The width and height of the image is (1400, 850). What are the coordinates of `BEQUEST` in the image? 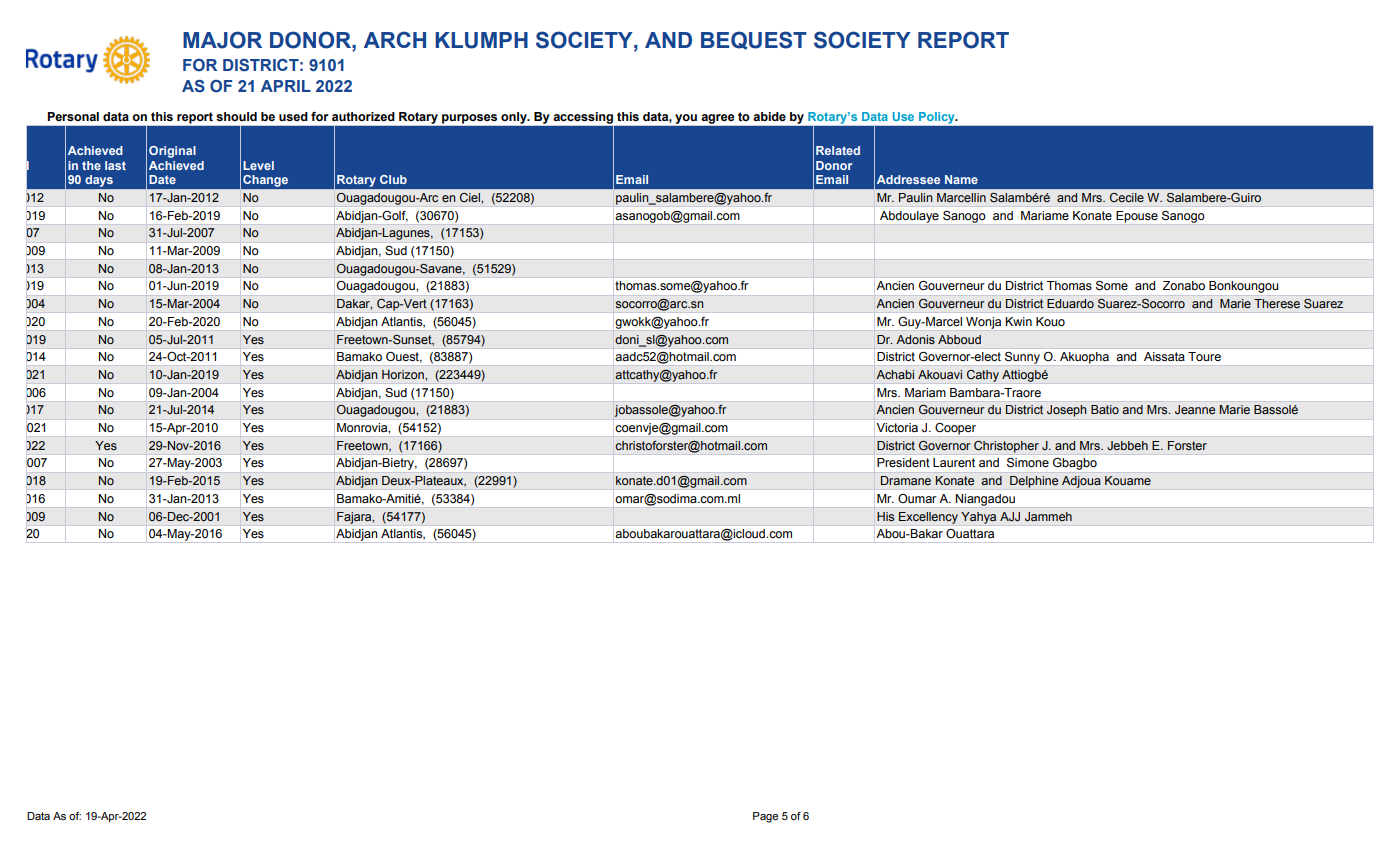 It's located at (754, 40).
